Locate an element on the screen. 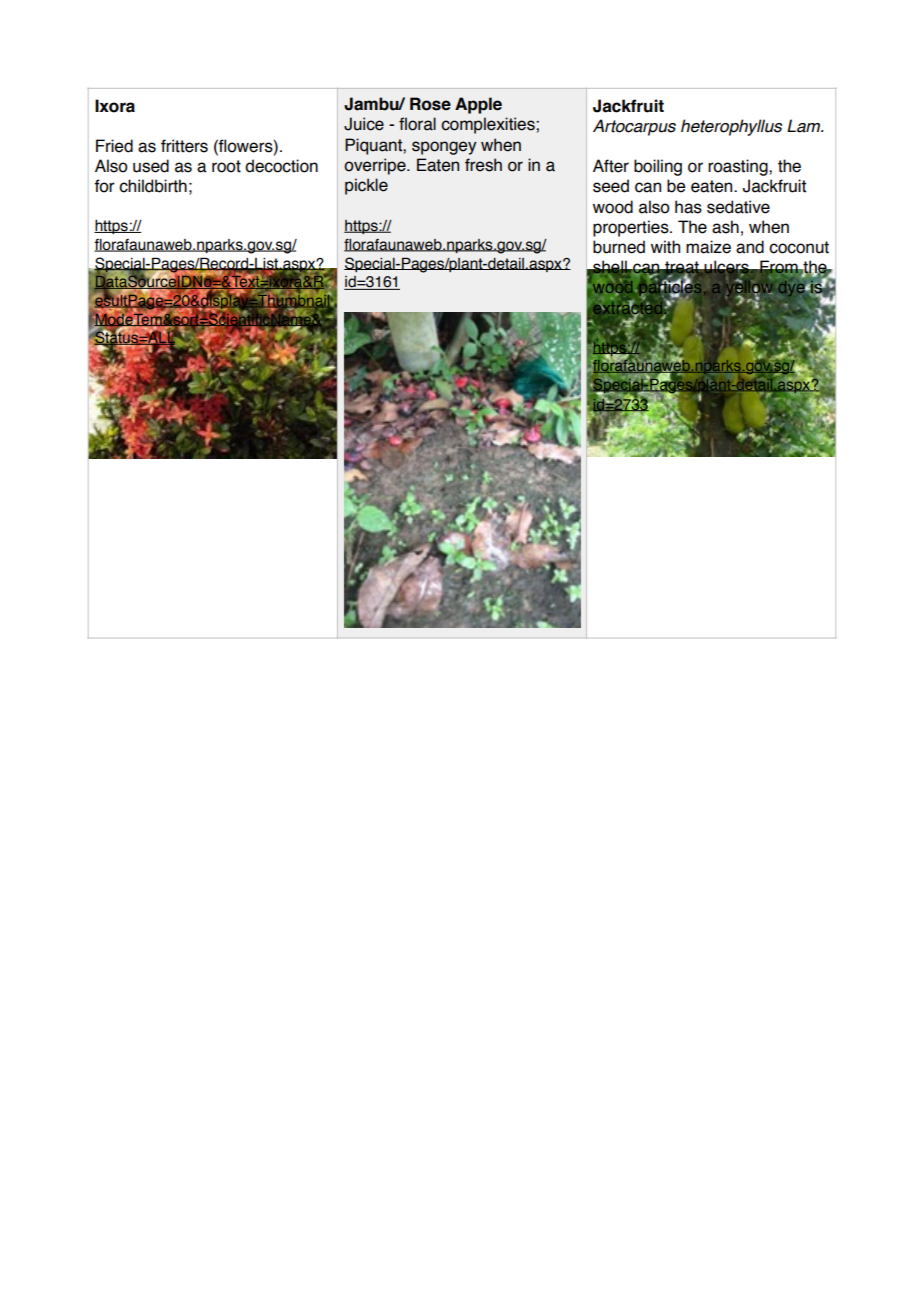  Apple is located at coordinates (478, 105).
